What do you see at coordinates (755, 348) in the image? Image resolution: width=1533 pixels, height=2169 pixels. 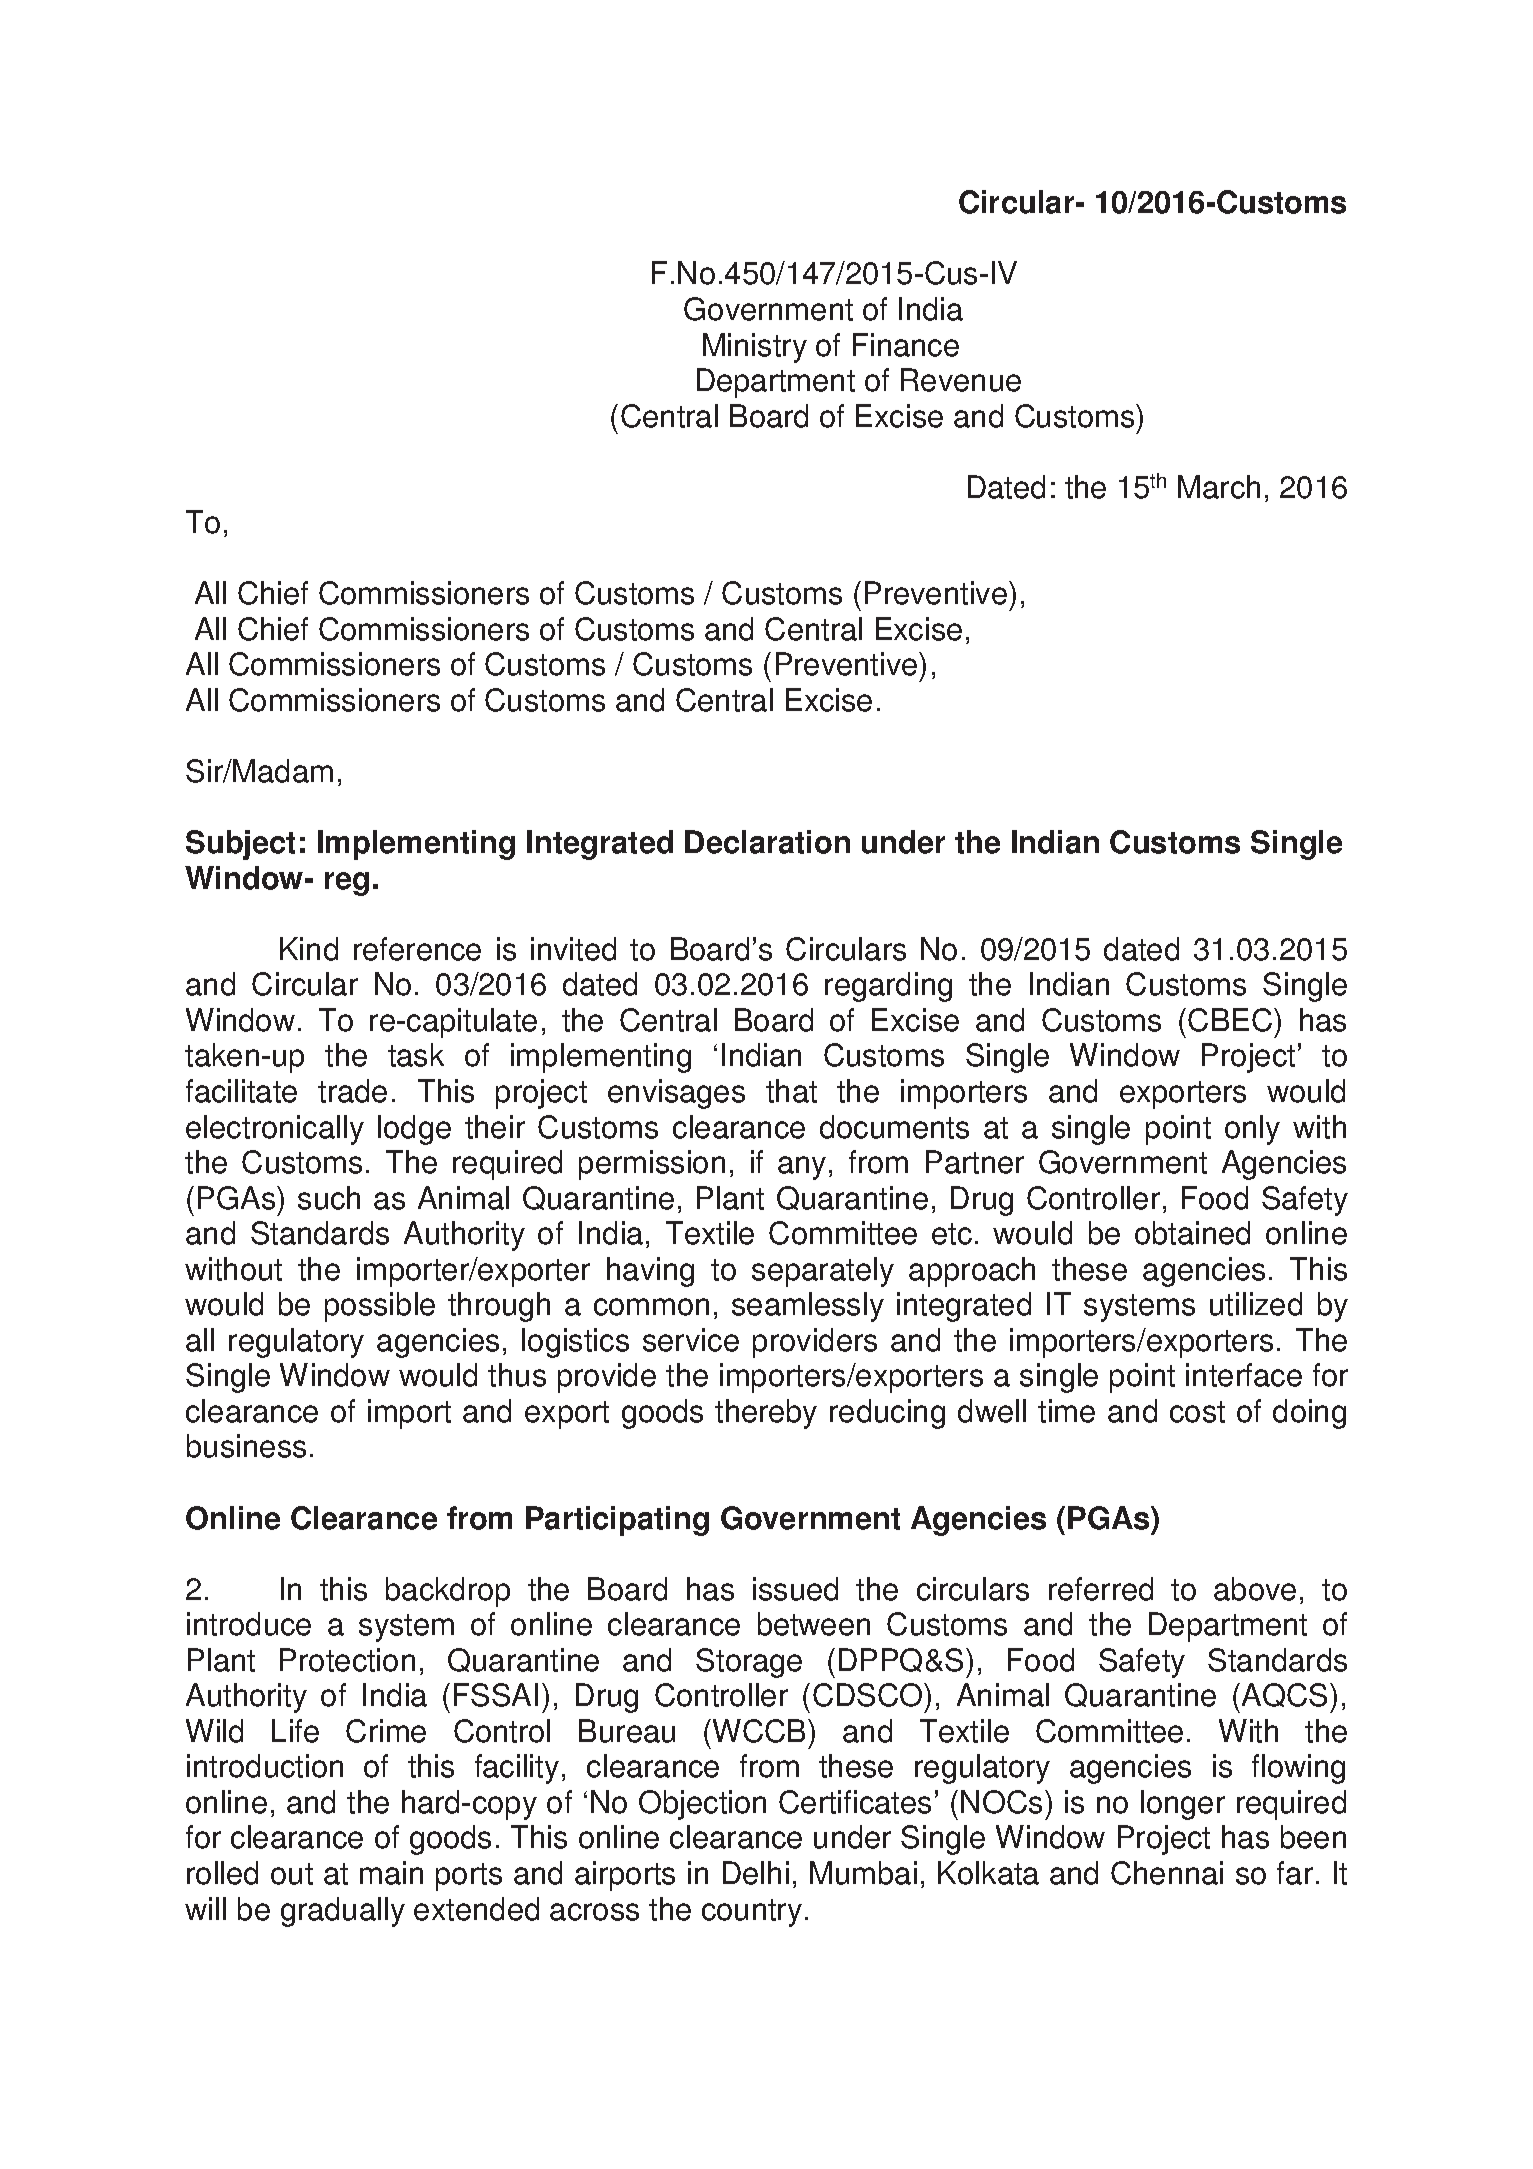 I see `Ministry` at bounding box center [755, 348].
